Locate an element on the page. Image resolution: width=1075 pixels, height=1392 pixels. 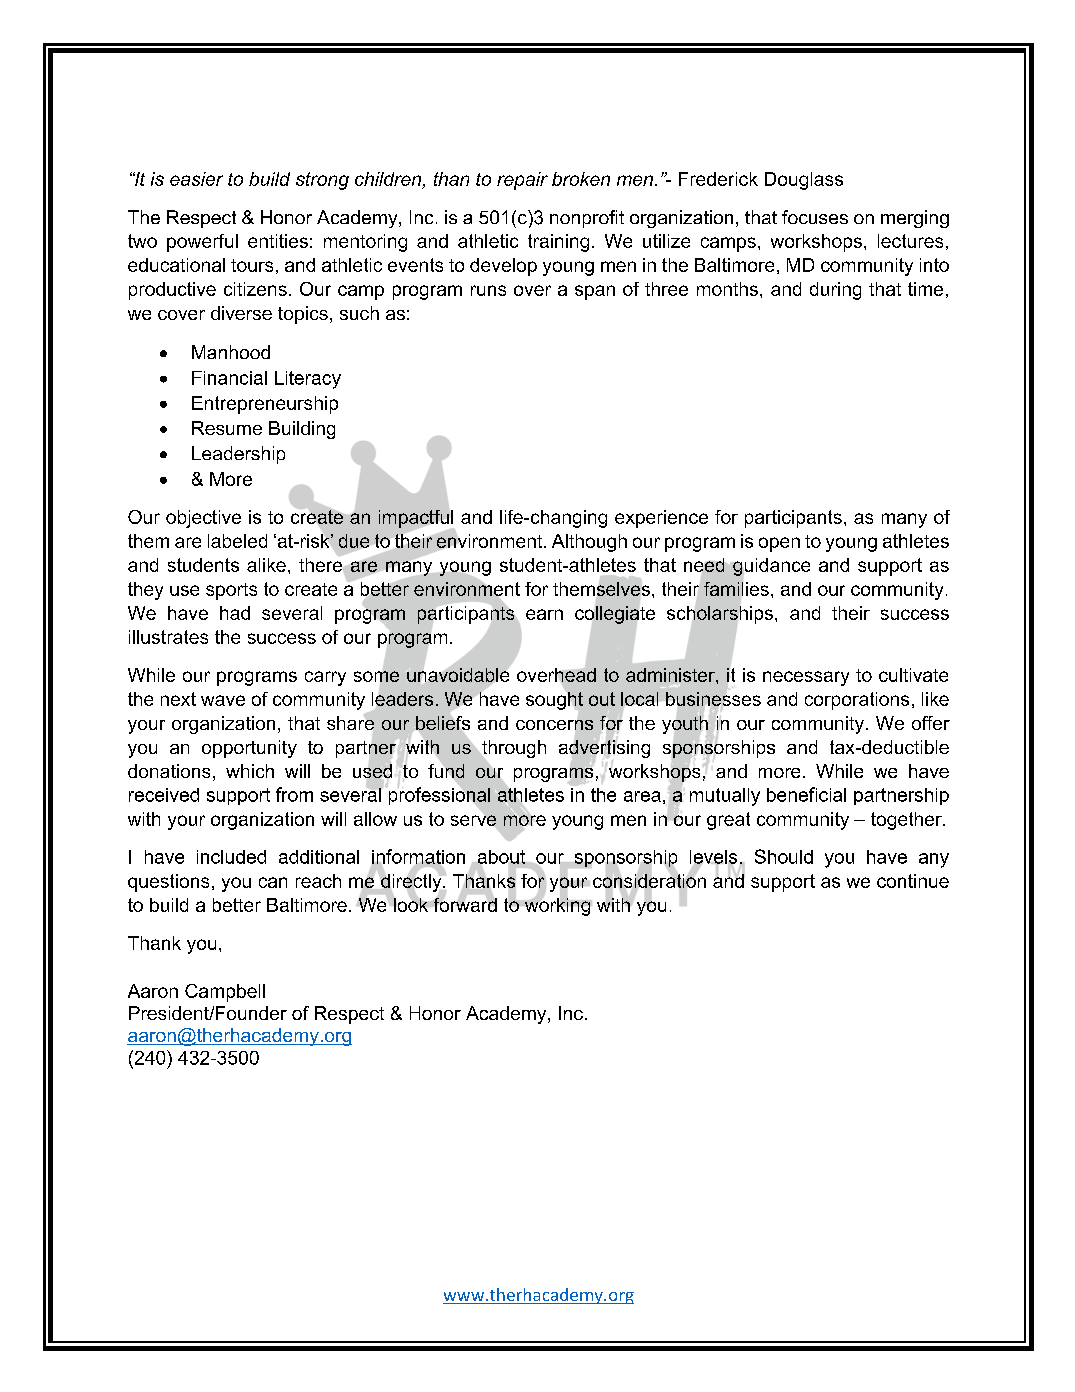
span is located at coordinates (595, 292).
